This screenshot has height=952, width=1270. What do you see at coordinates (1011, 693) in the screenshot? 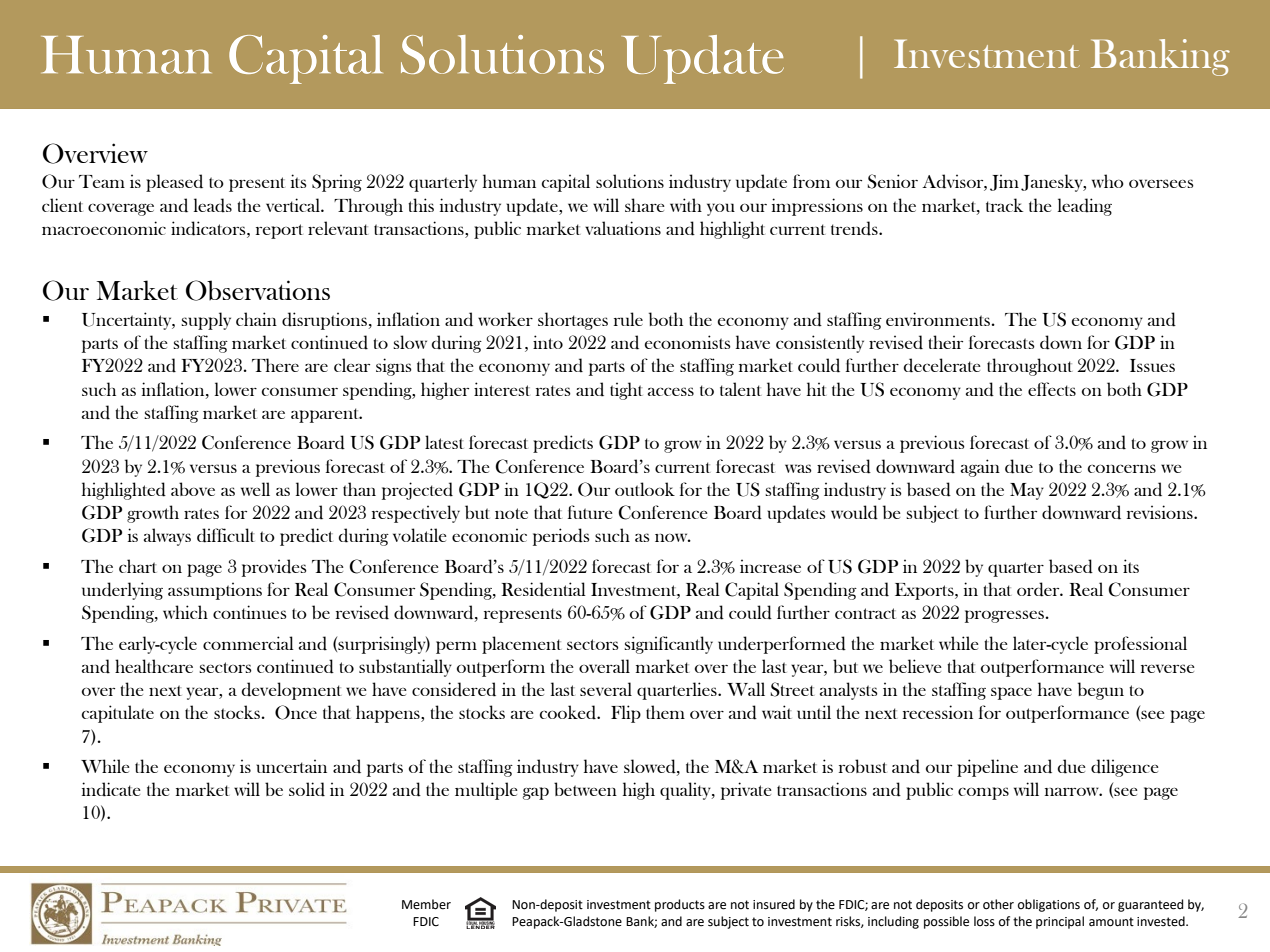
I see `space` at bounding box center [1011, 693].
